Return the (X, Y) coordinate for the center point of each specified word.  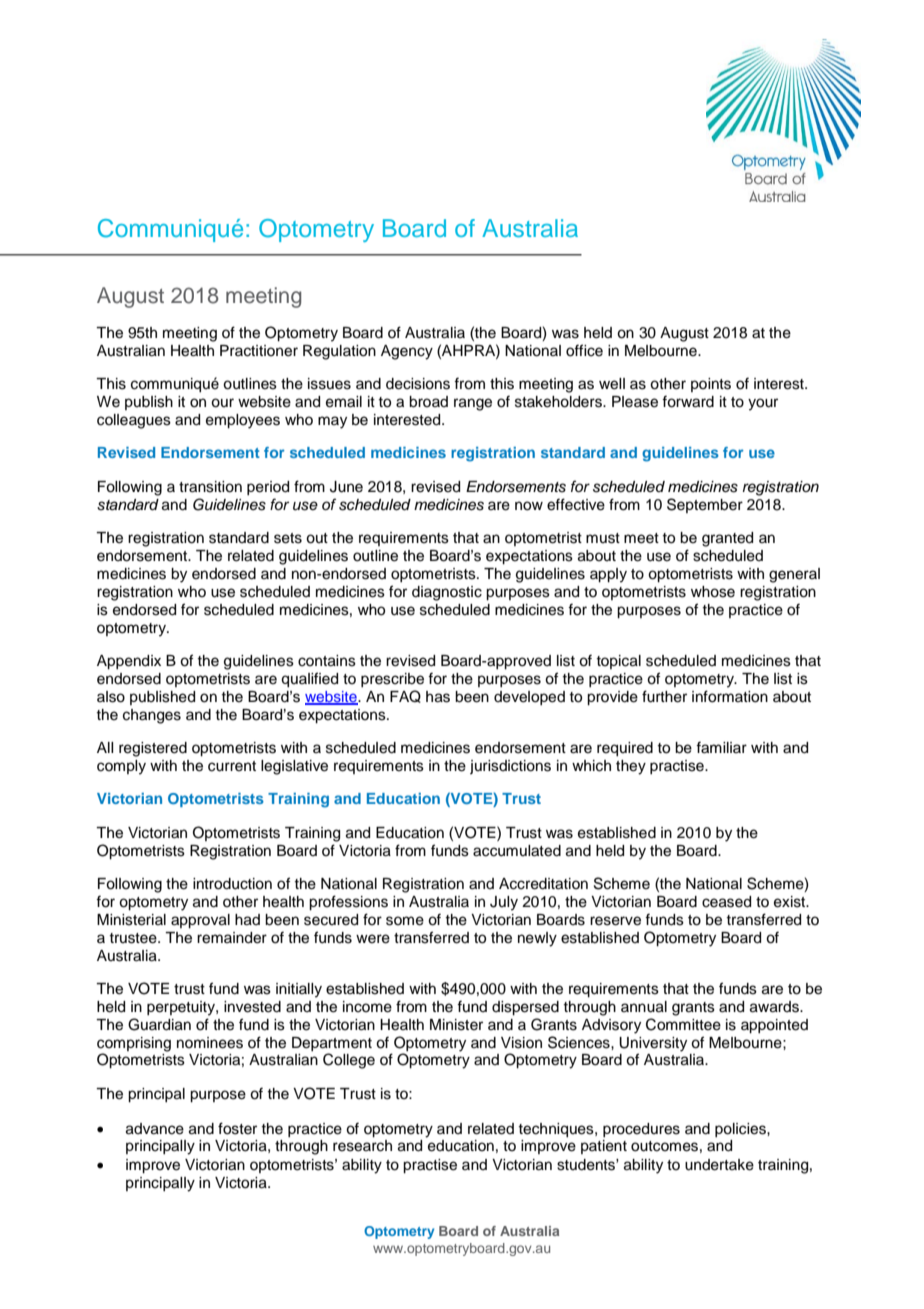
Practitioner (259, 351)
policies (741, 1130)
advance (155, 1129)
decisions (418, 384)
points (711, 385)
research (362, 1146)
